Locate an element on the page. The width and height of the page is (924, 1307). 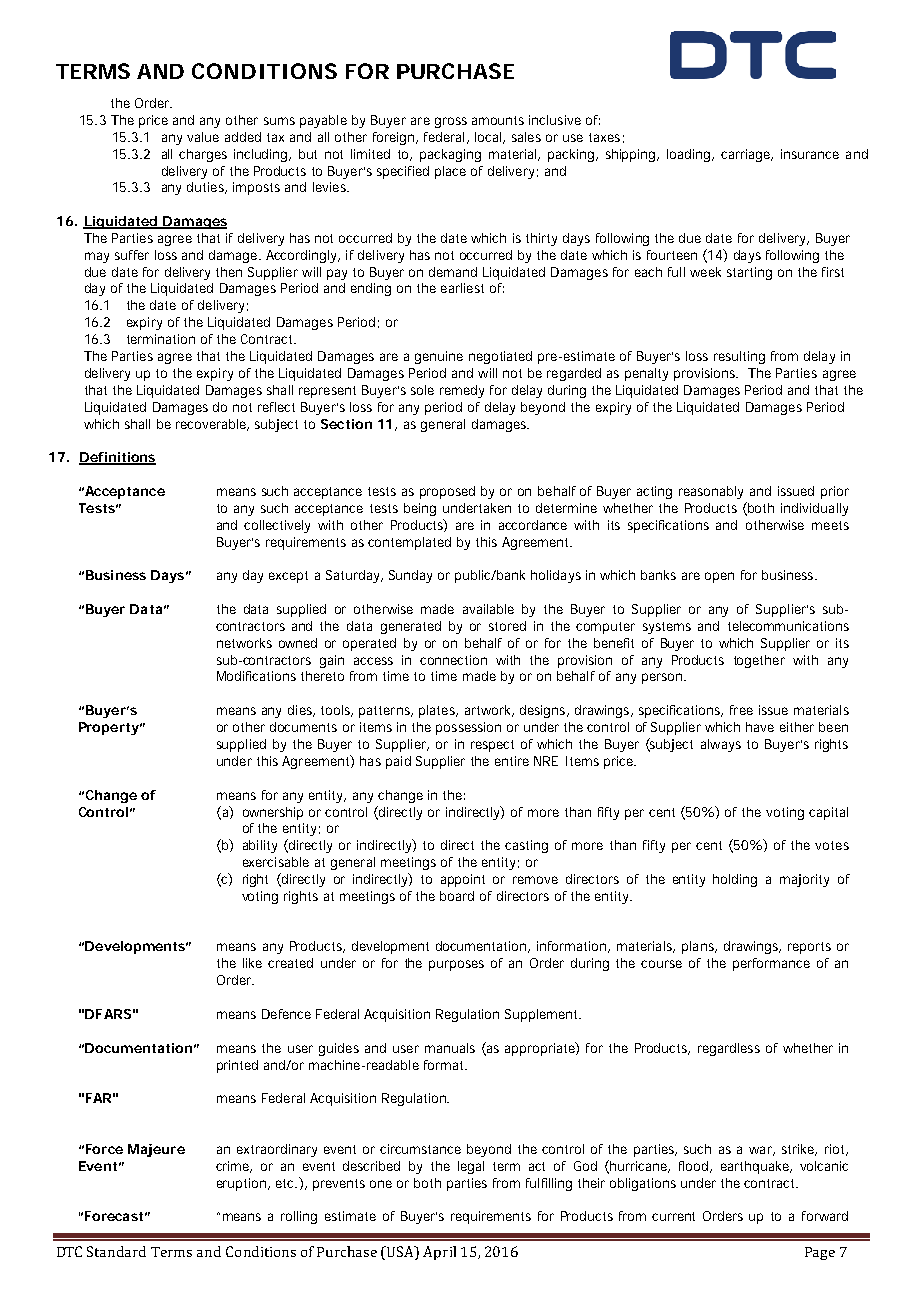
packaging is located at coordinates (450, 155).
